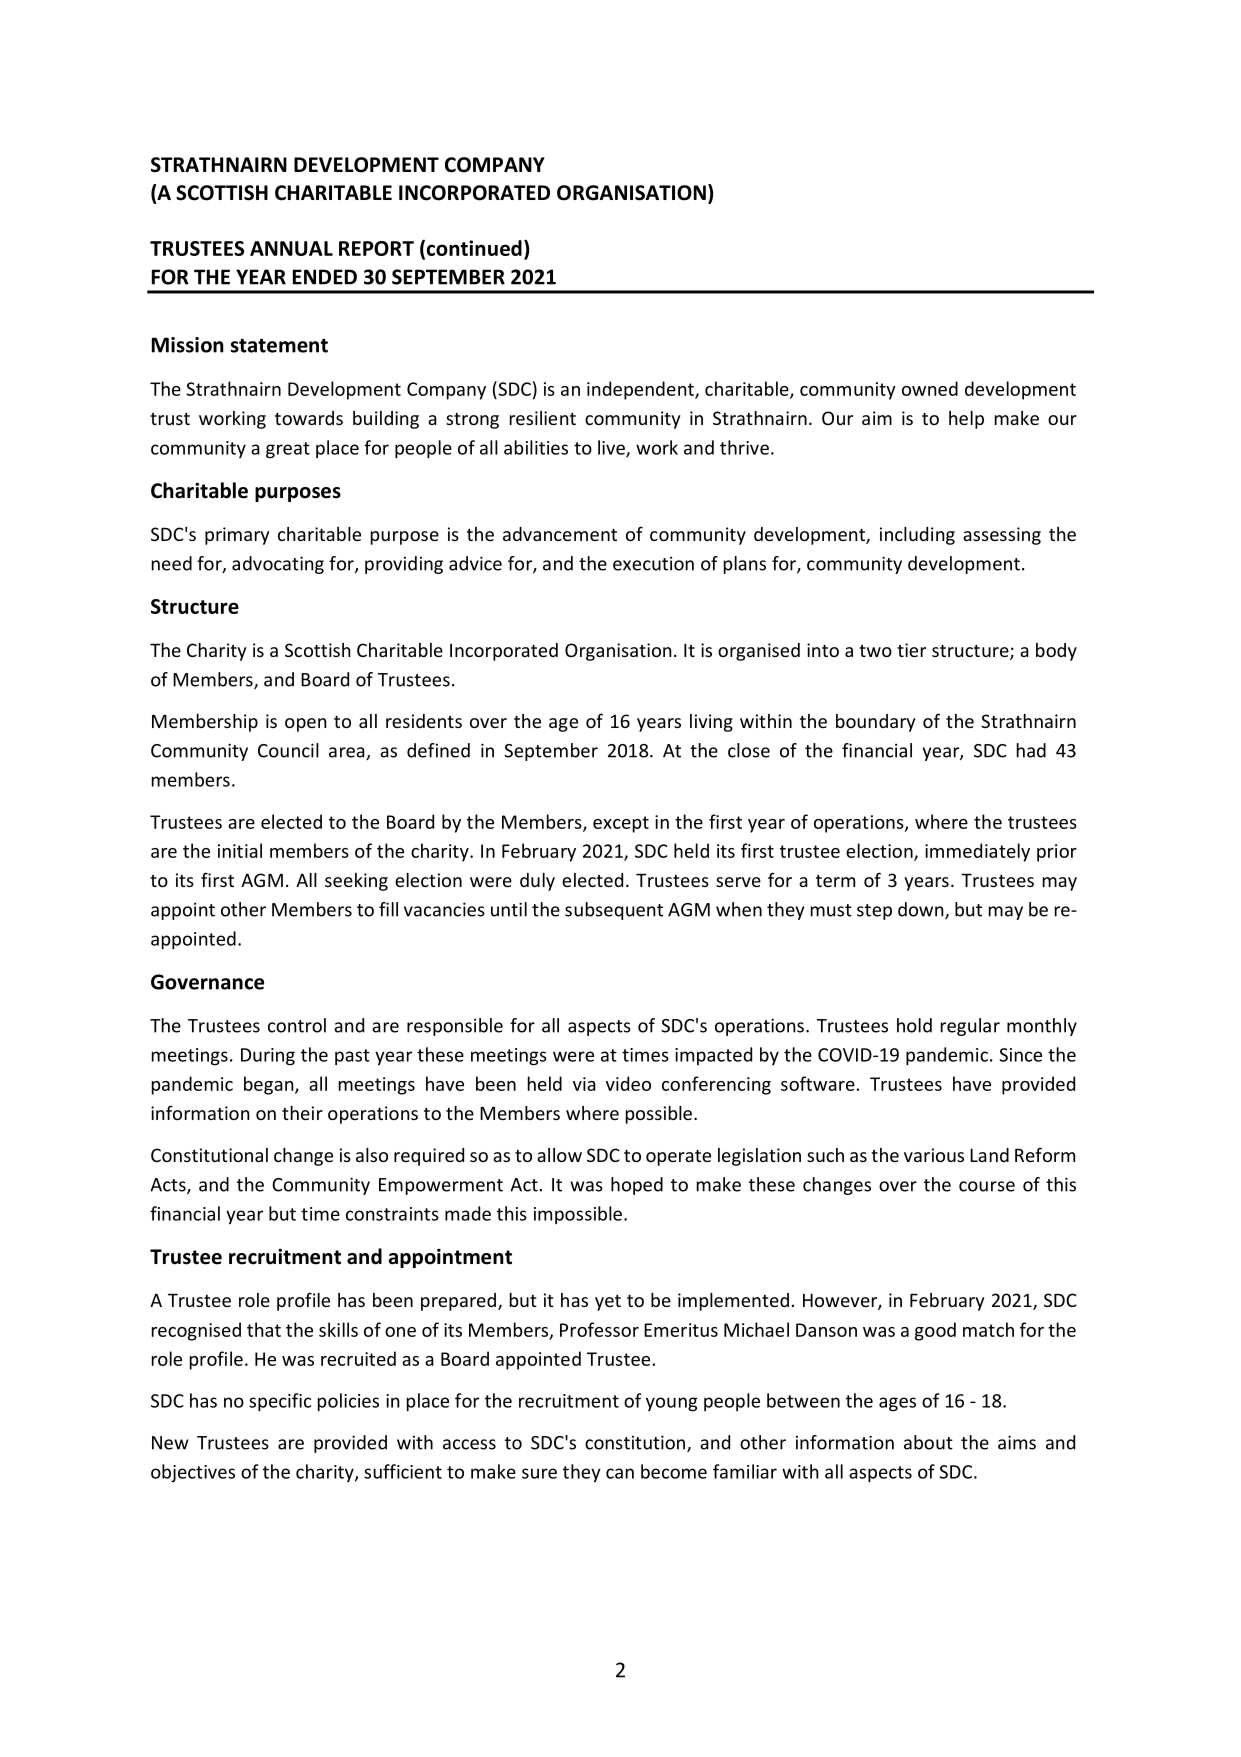 This screenshot has height=1757, width=1241. What do you see at coordinates (930, 388) in the screenshot?
I see `owned` at bounding box center [930, 388].
